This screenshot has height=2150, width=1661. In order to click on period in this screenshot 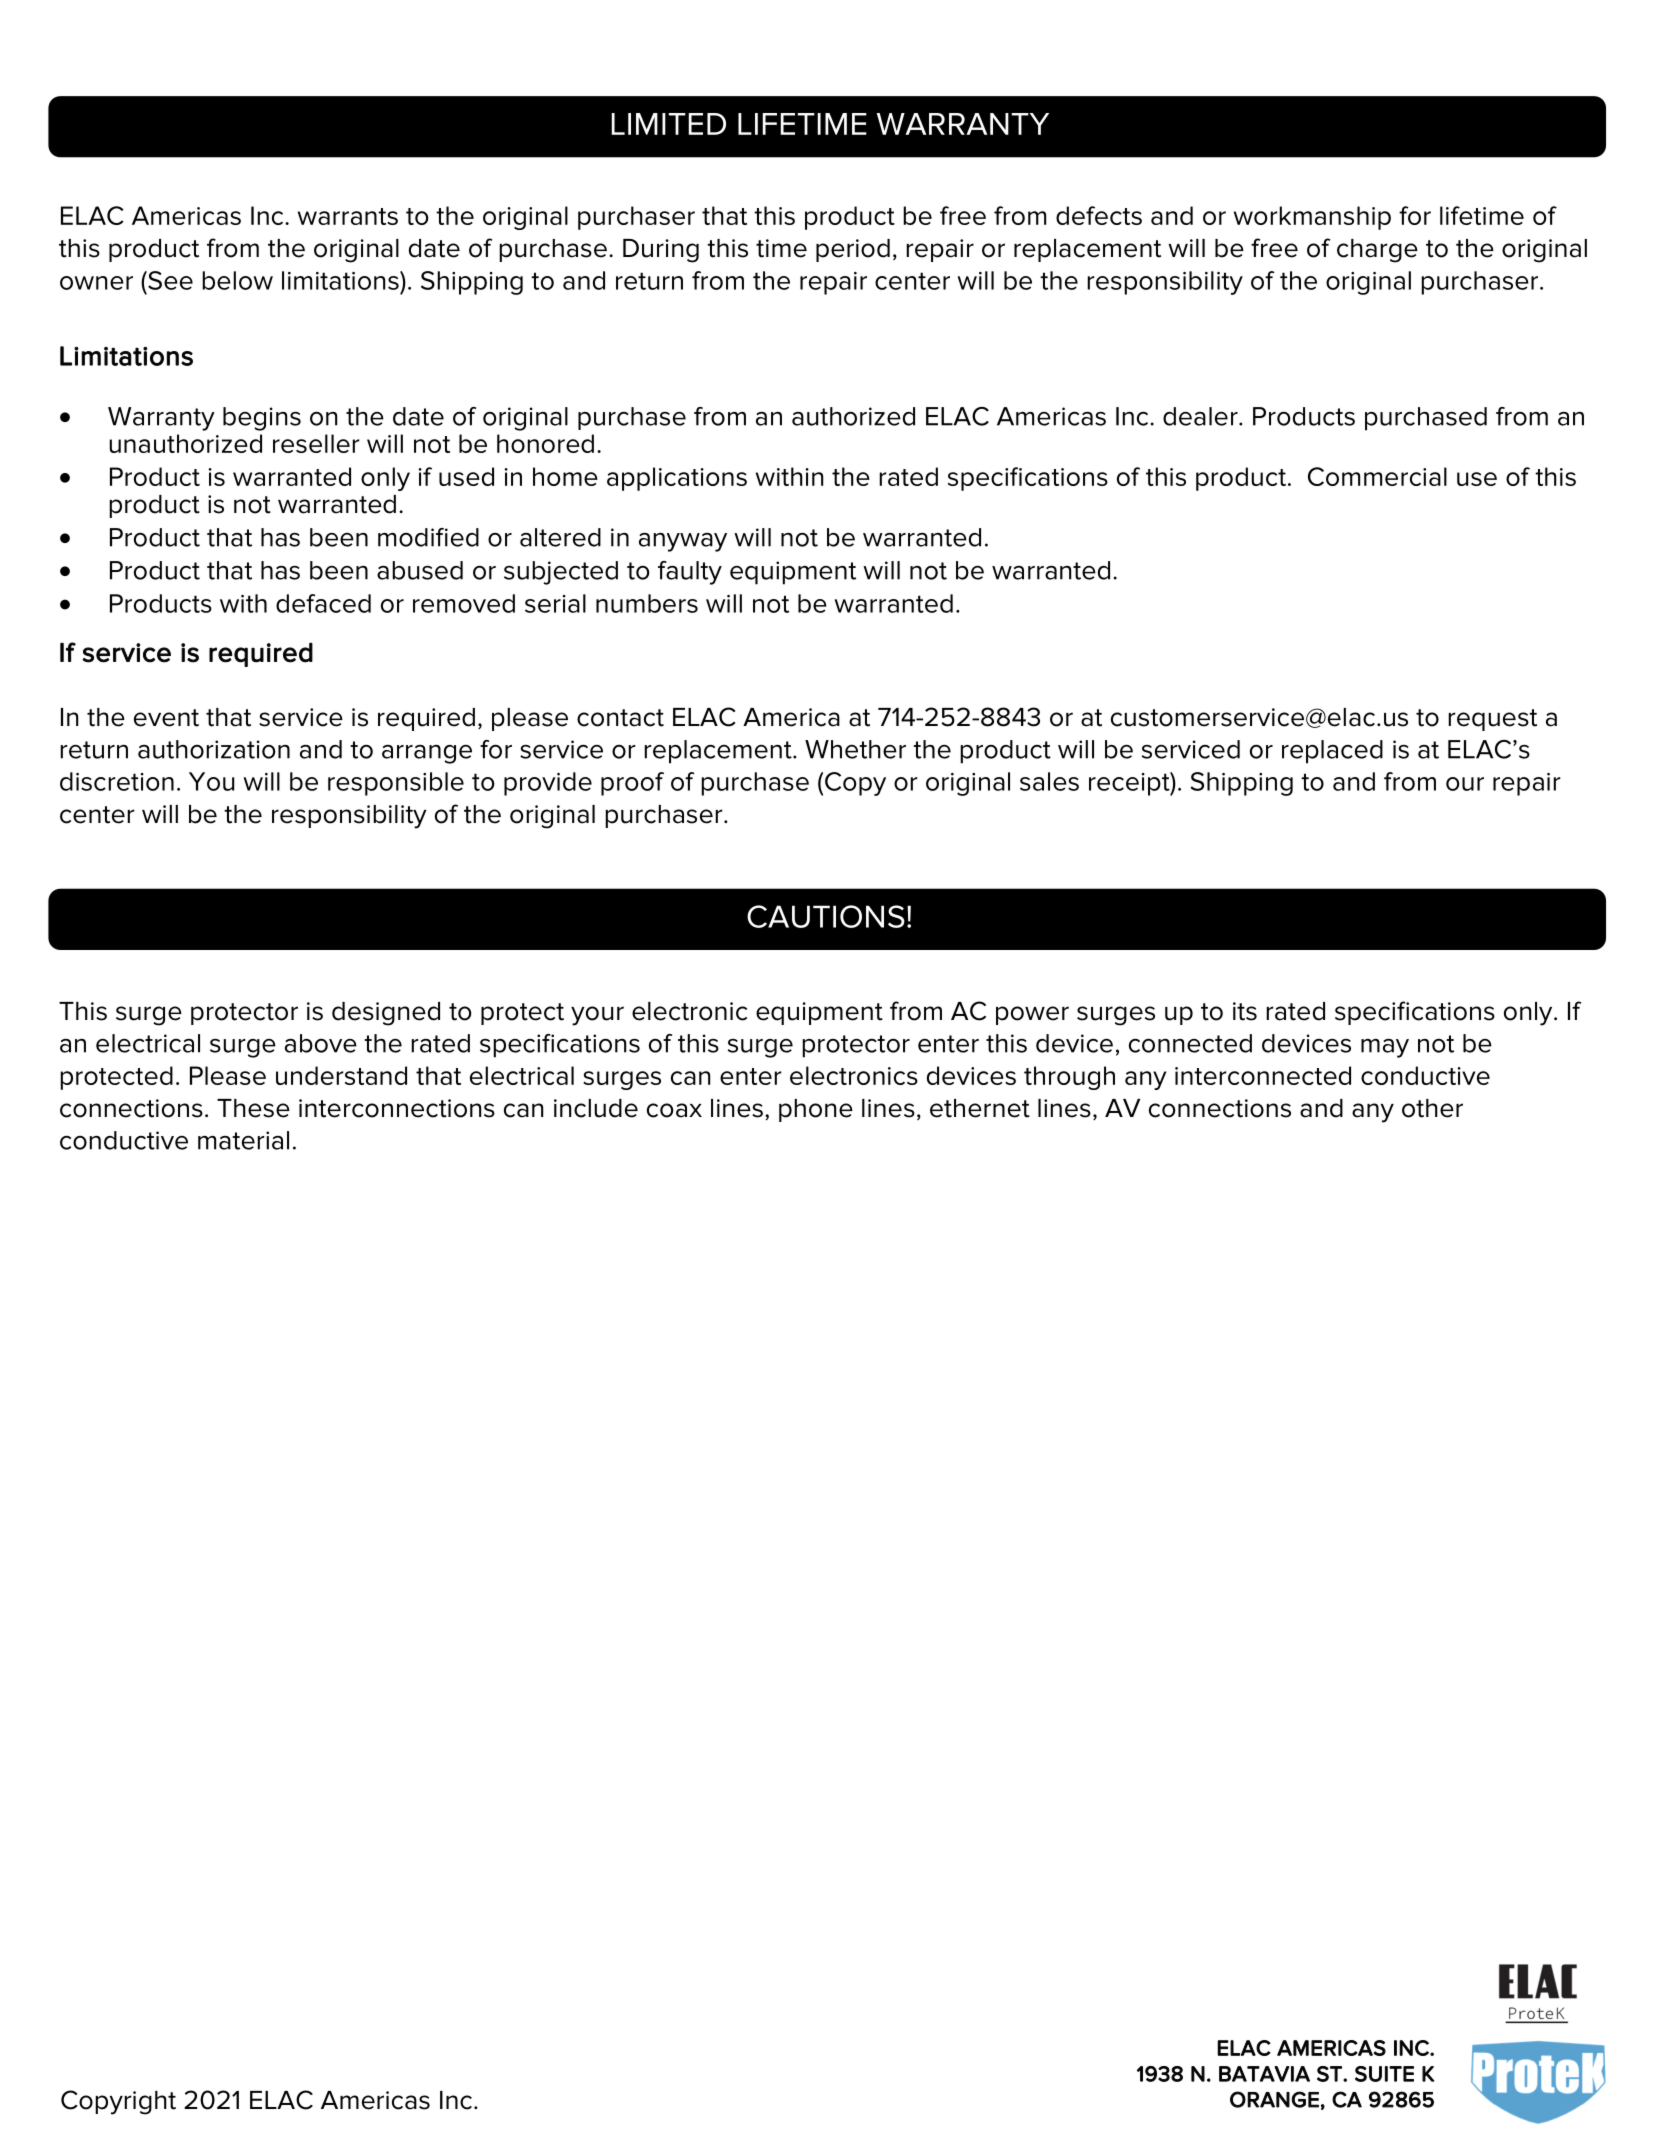, I will do `click(853, 250)`.
